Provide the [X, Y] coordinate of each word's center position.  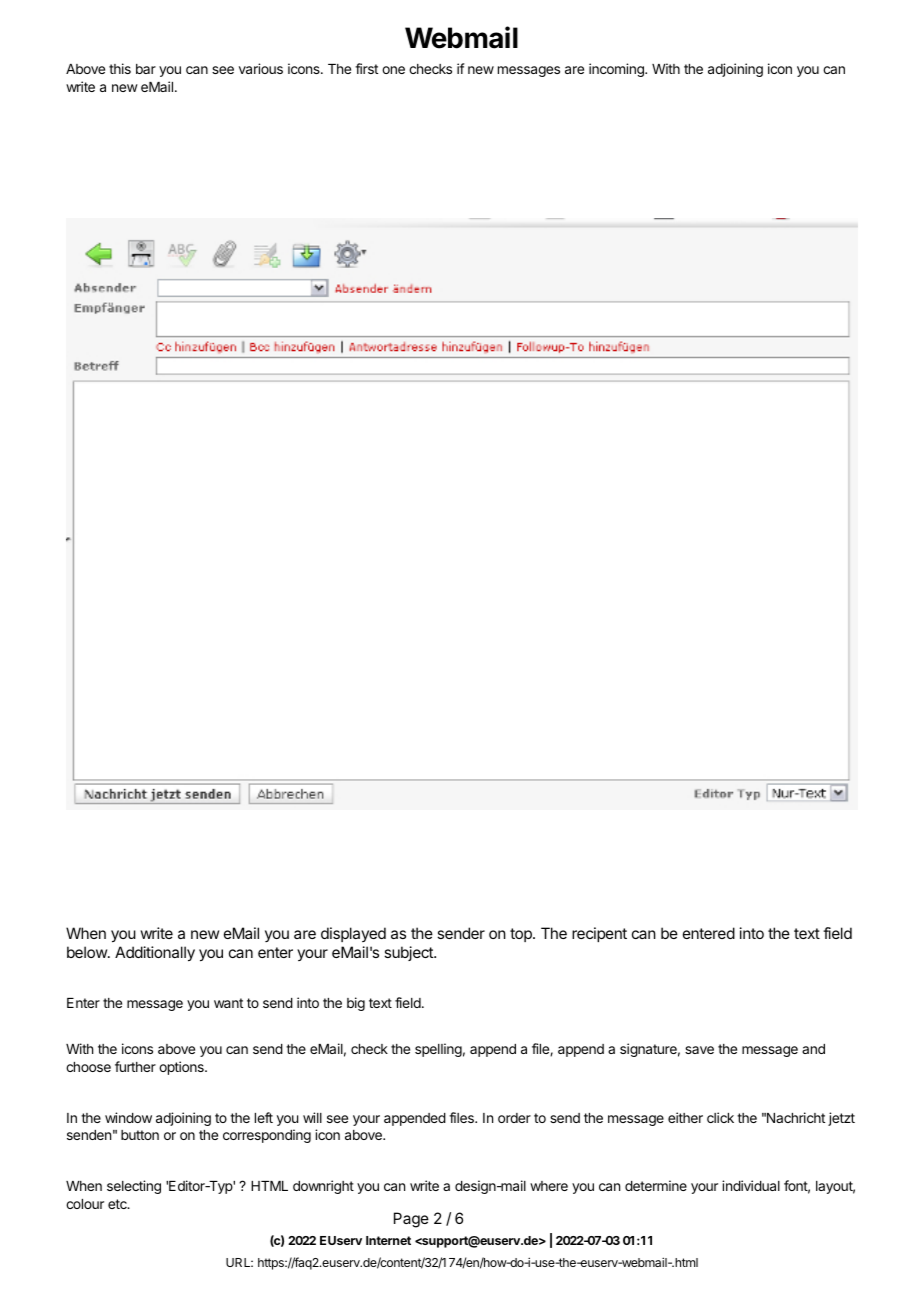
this [120, 68]
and [813, 1049]
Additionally [155, 954]
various [261, 68]
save [699, 1050]
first [366, 68]
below [88, 952]
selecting [134, 1187]
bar [146, 69]
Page [411, 1220]
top [522, 935]
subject [409, 953]
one [393, 70]
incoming [617, 70]
